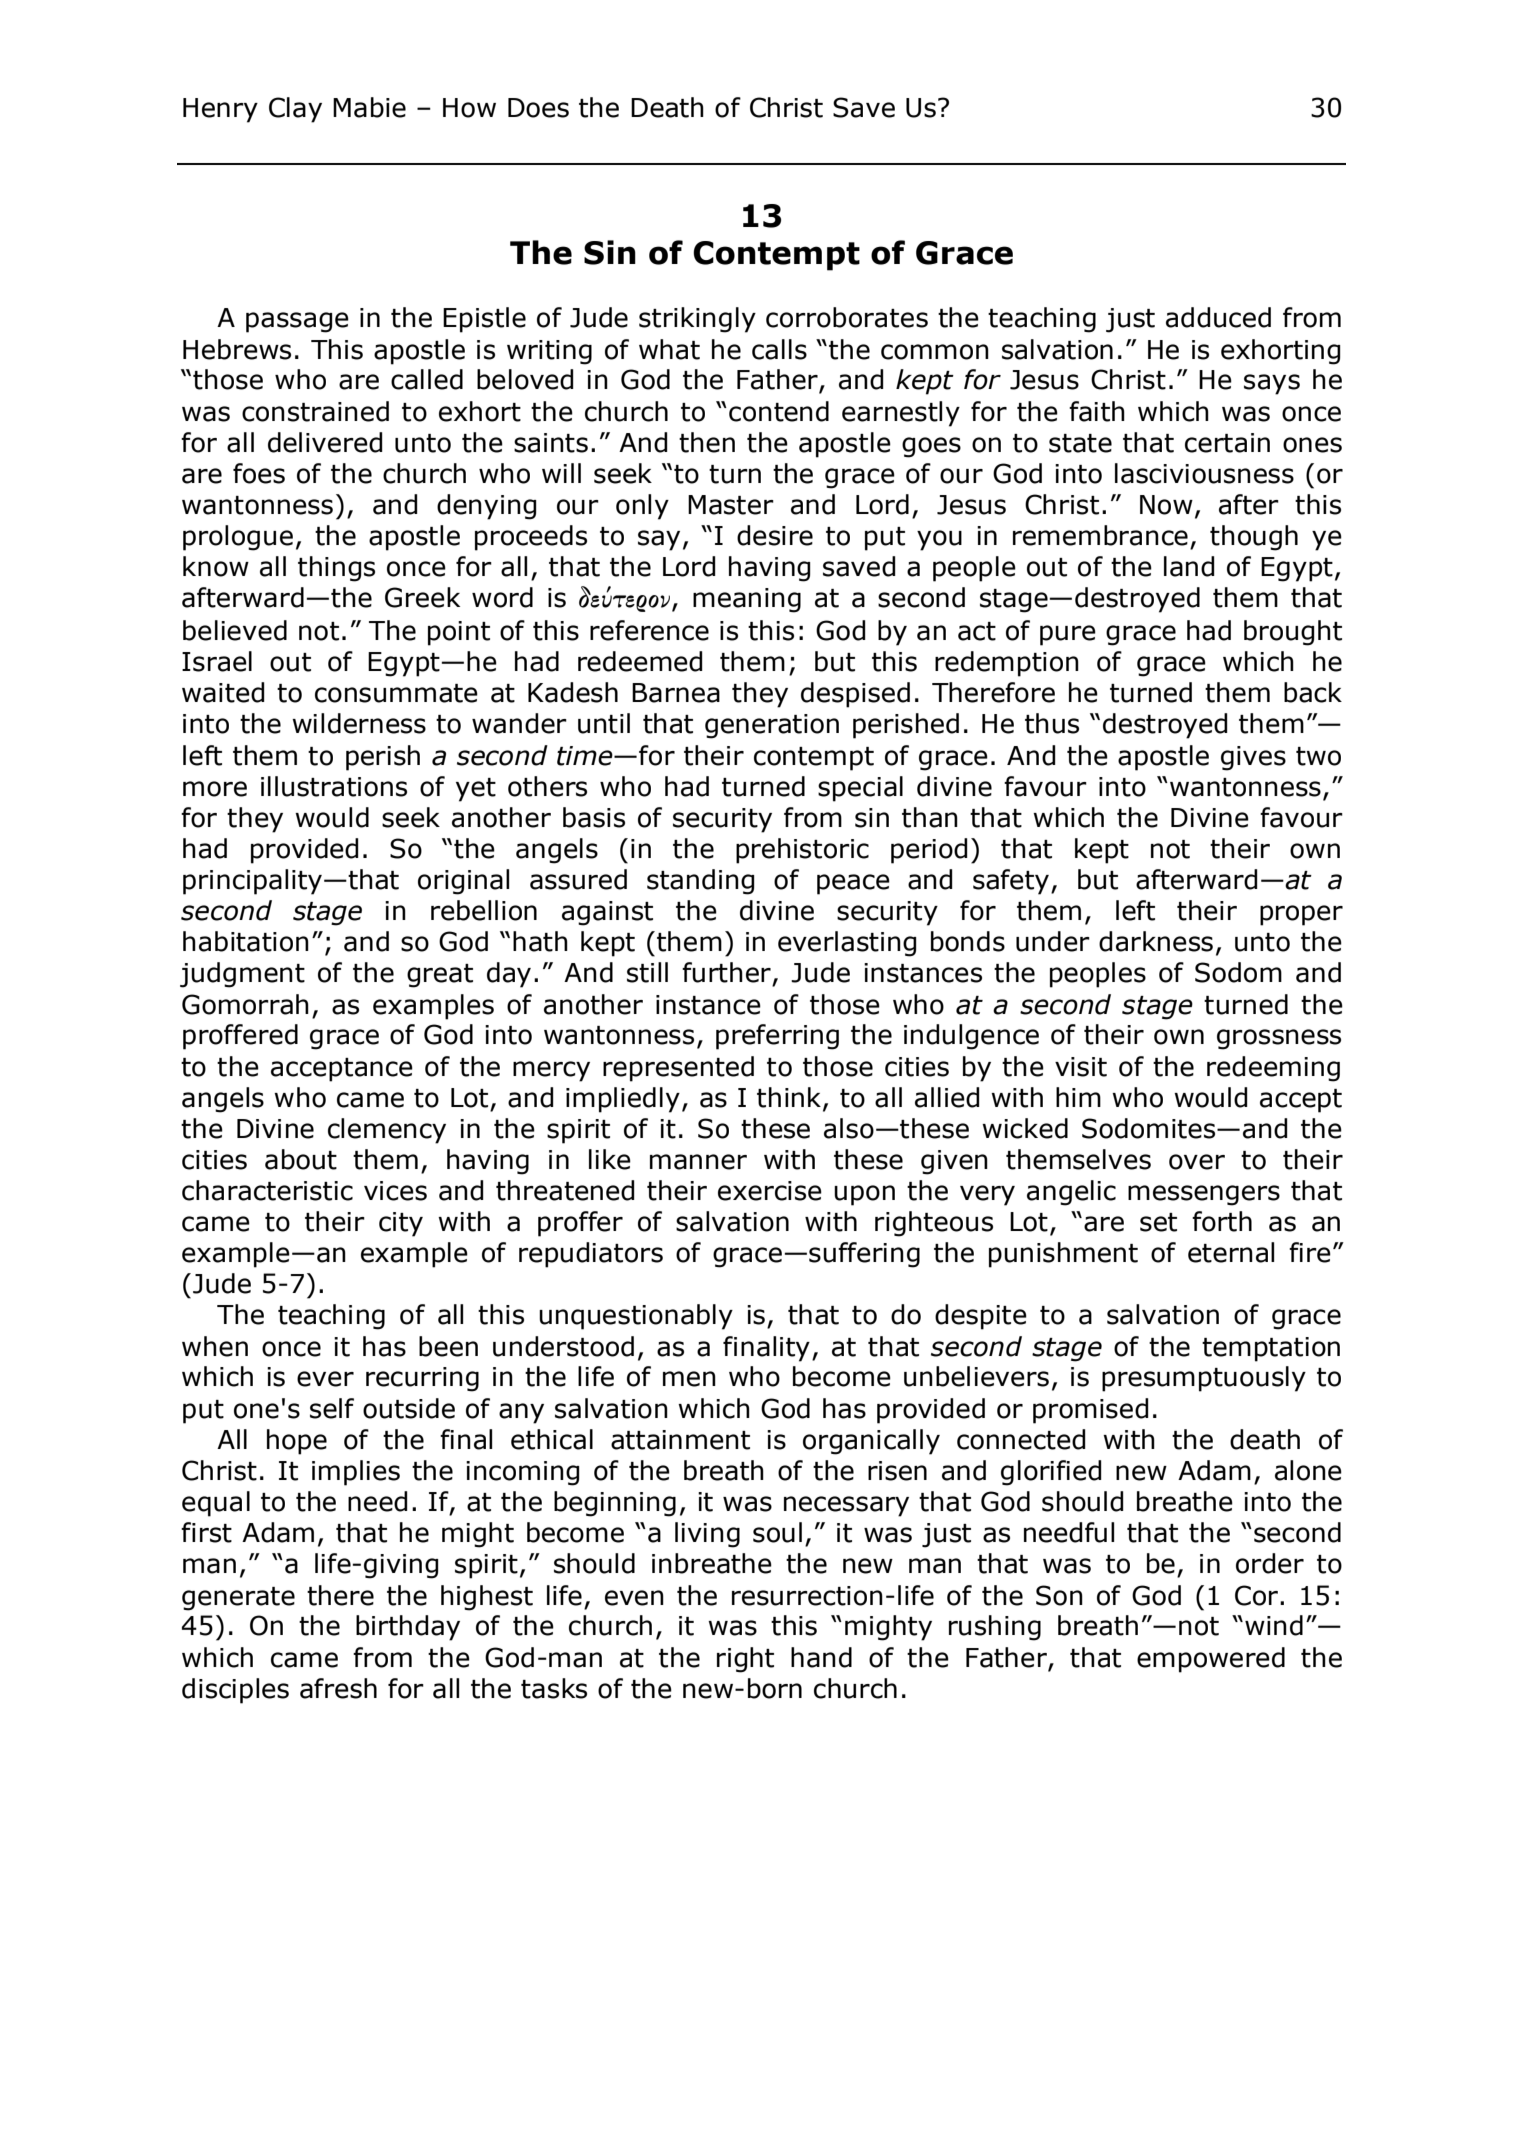  What do you see at coordinates (295, 110) in the page?
I see `Clay` at bounding box center [295, 110].
